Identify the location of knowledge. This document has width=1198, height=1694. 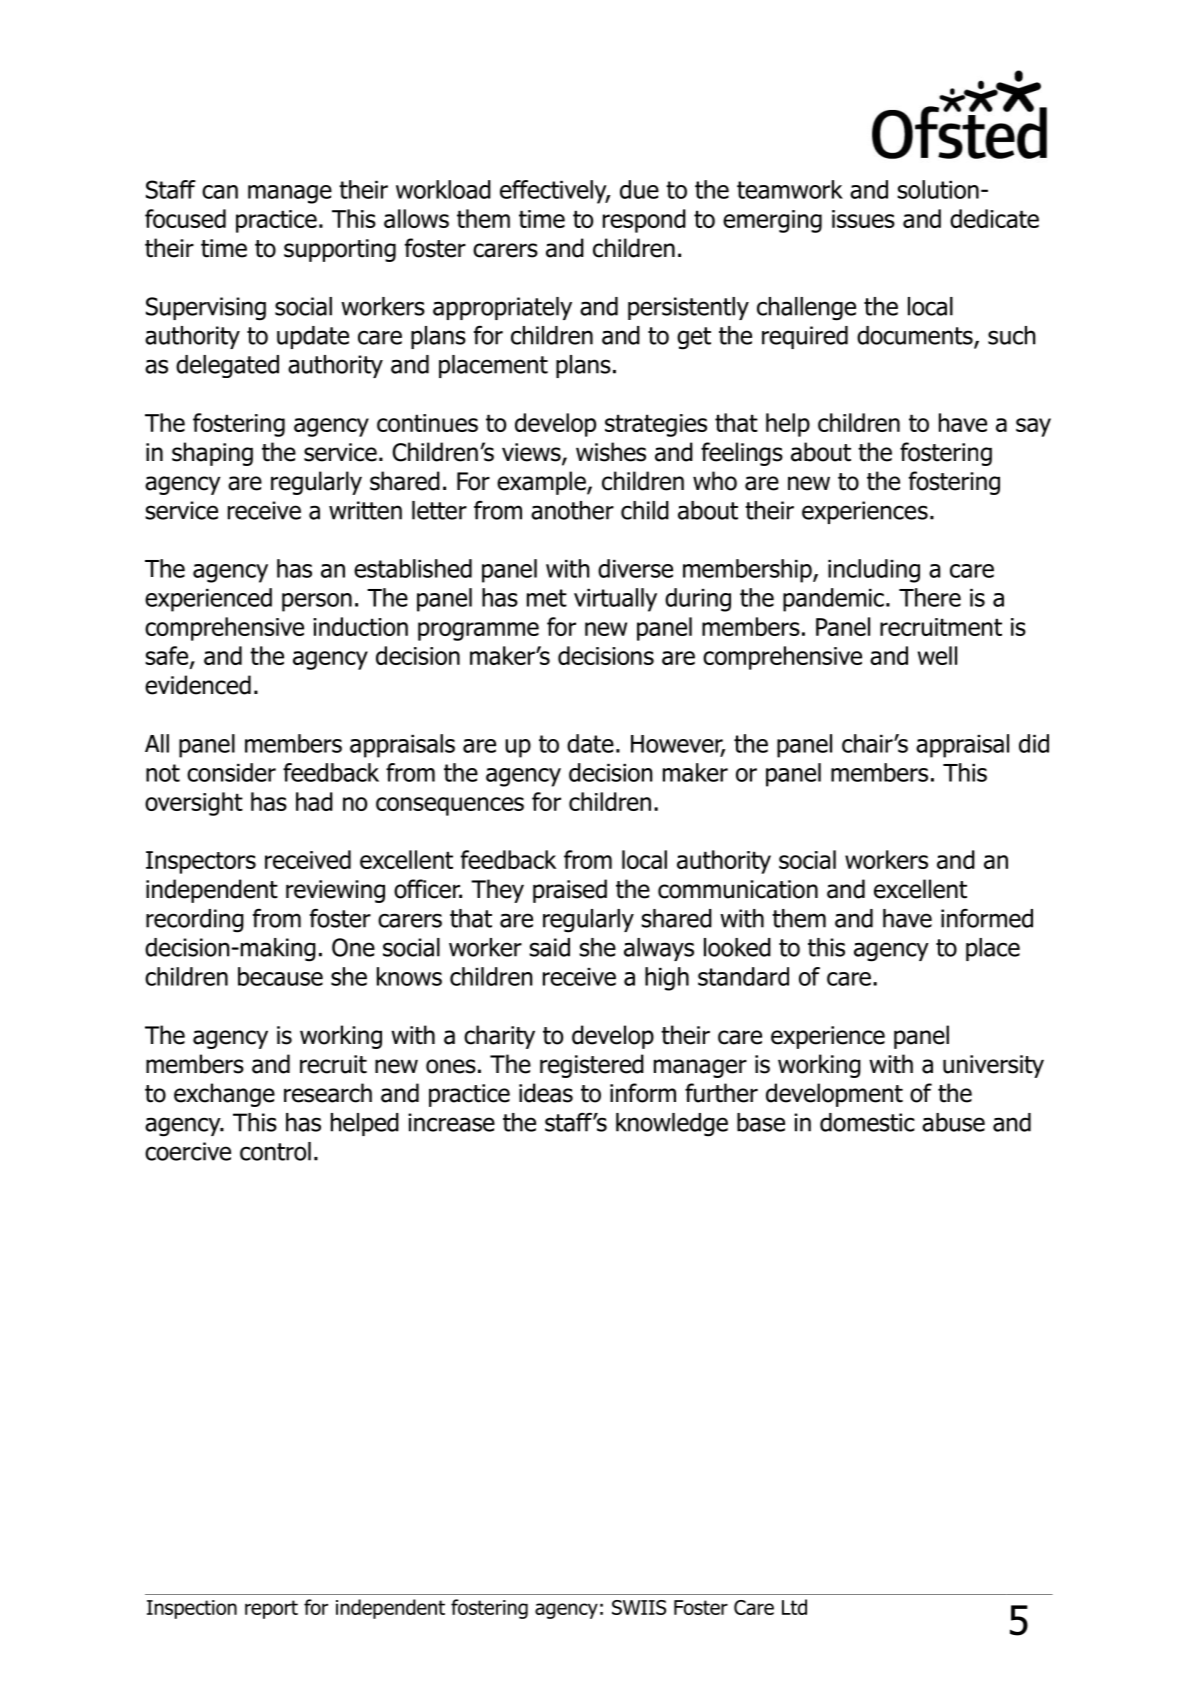
(672, 1125).
